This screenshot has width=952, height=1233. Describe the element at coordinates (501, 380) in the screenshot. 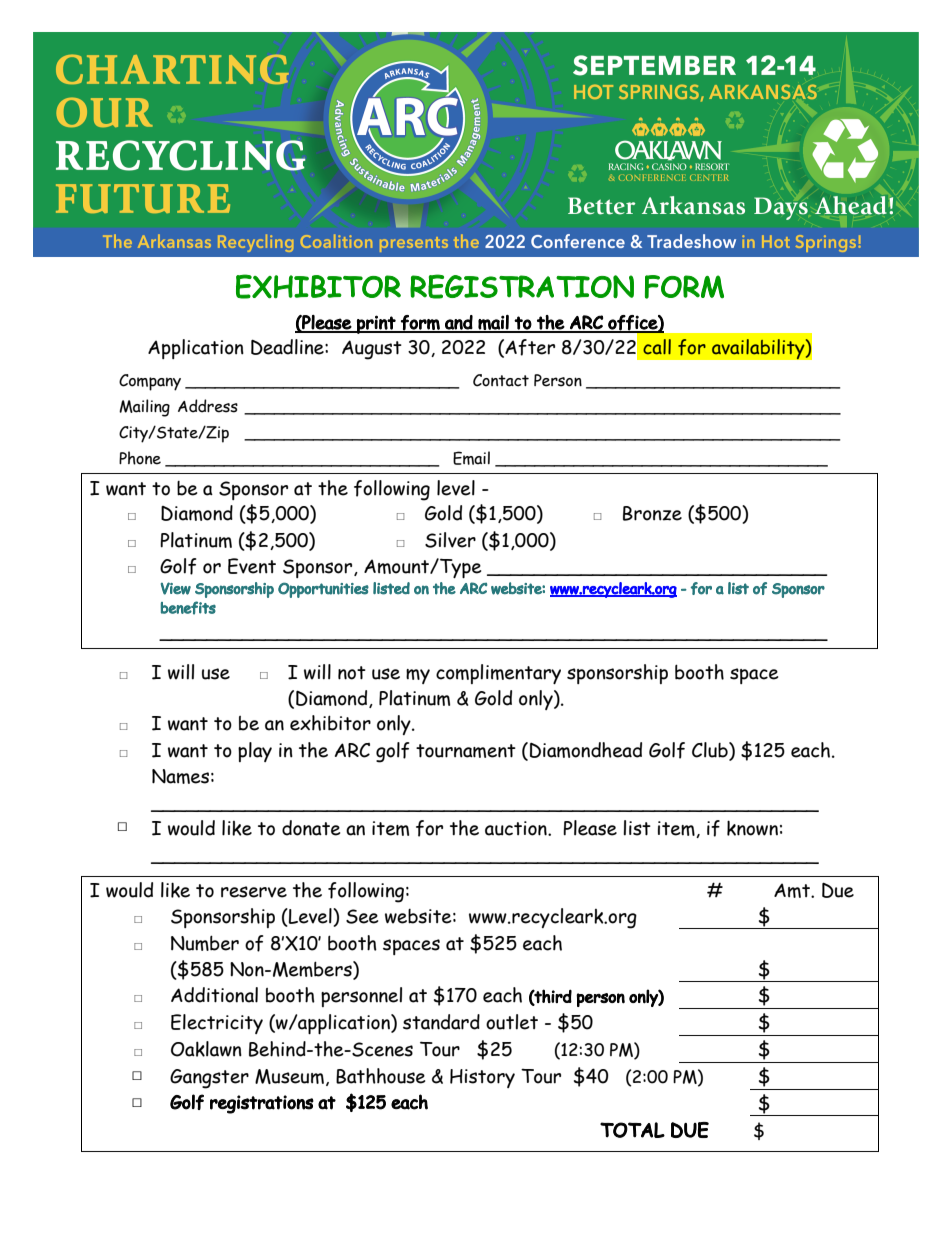

I see `Contact` at that location.
